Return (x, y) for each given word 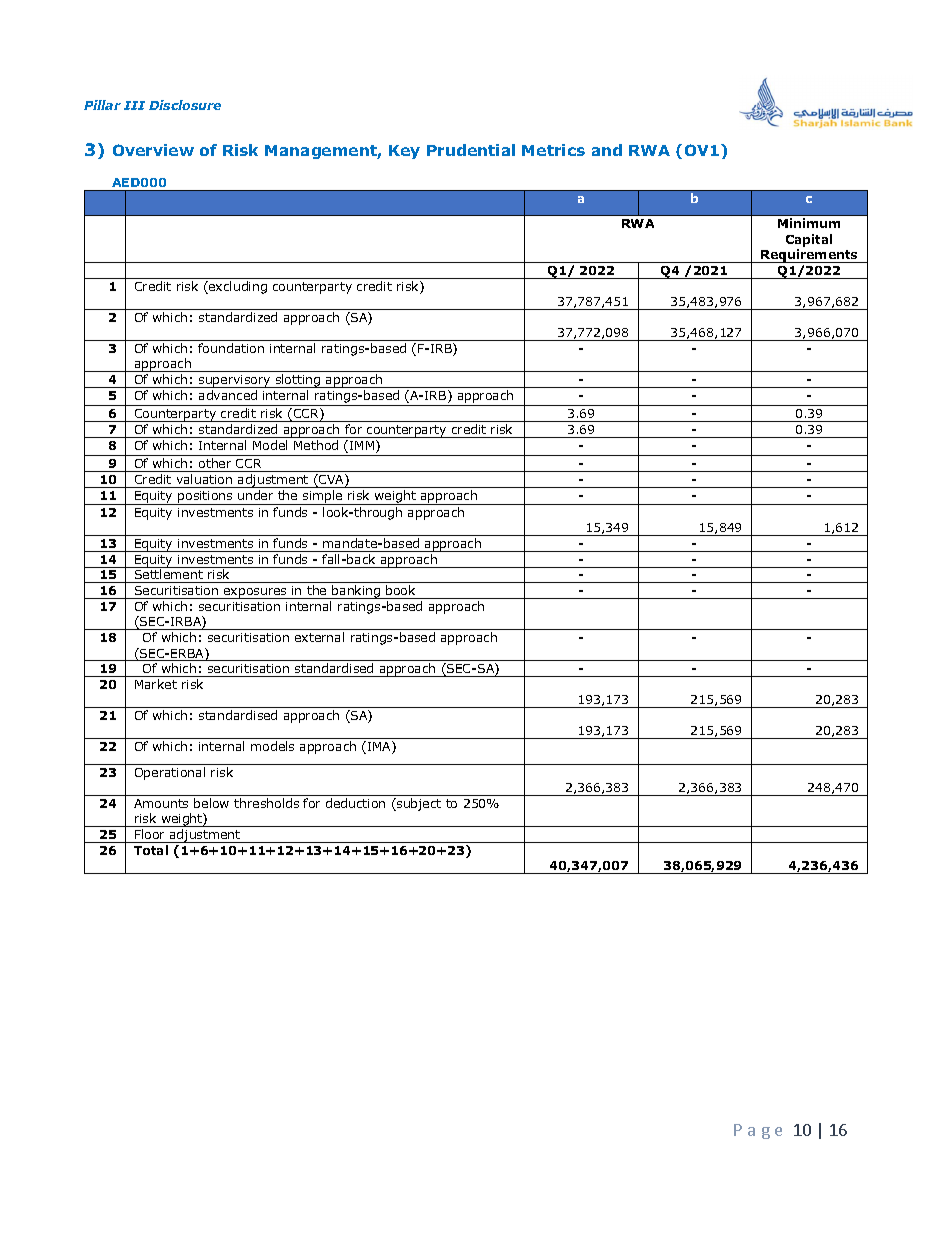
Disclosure (185, 105)
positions (205, 498)
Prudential (471, 150)
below (211, 803)
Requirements (809, 256)
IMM (363, 446)
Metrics (553, 150)
